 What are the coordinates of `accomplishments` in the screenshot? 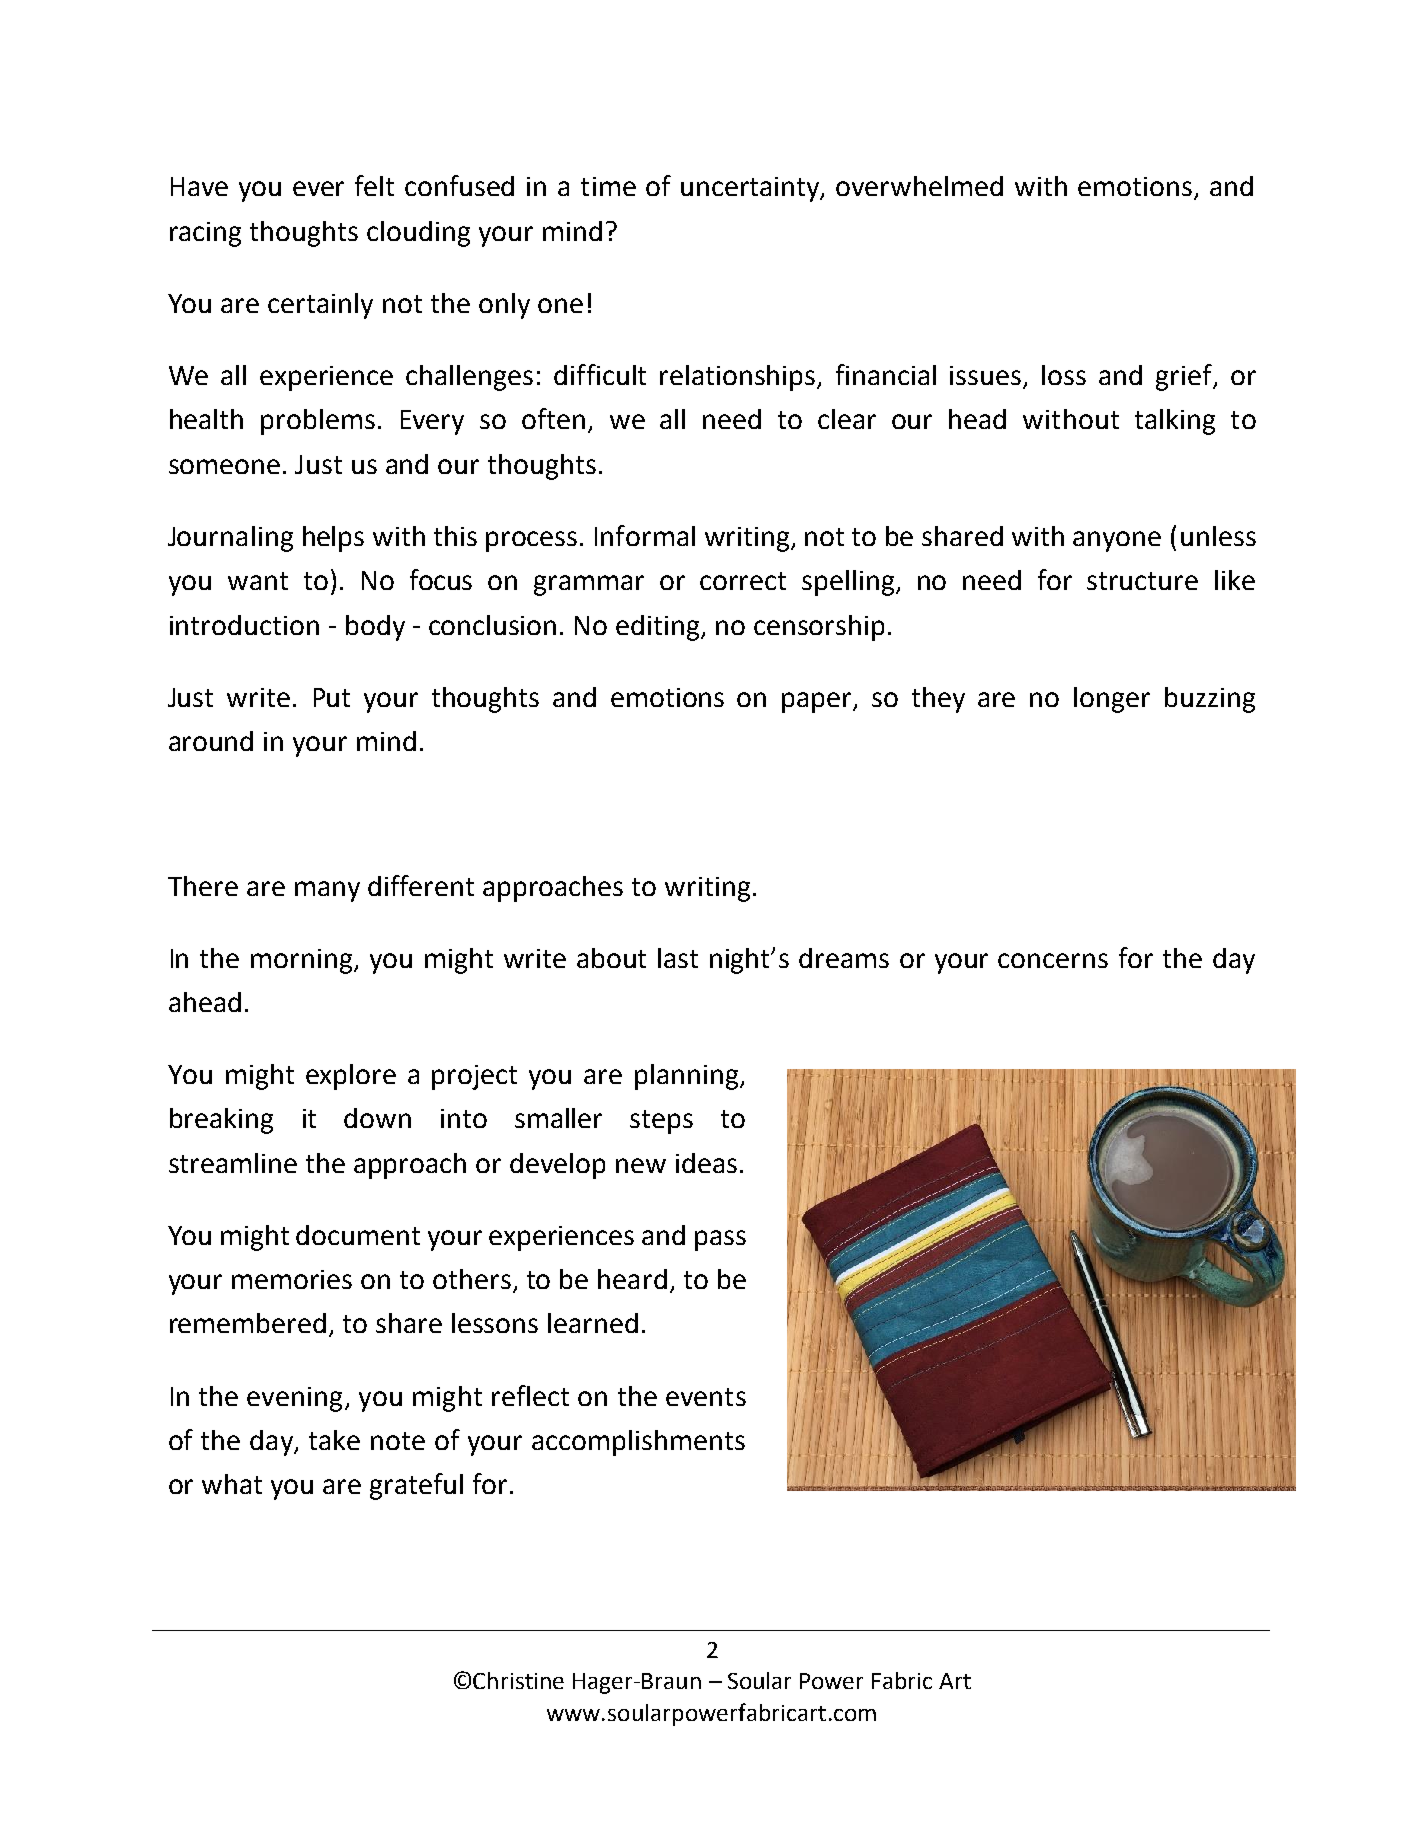 It's located at (638, 1443).
